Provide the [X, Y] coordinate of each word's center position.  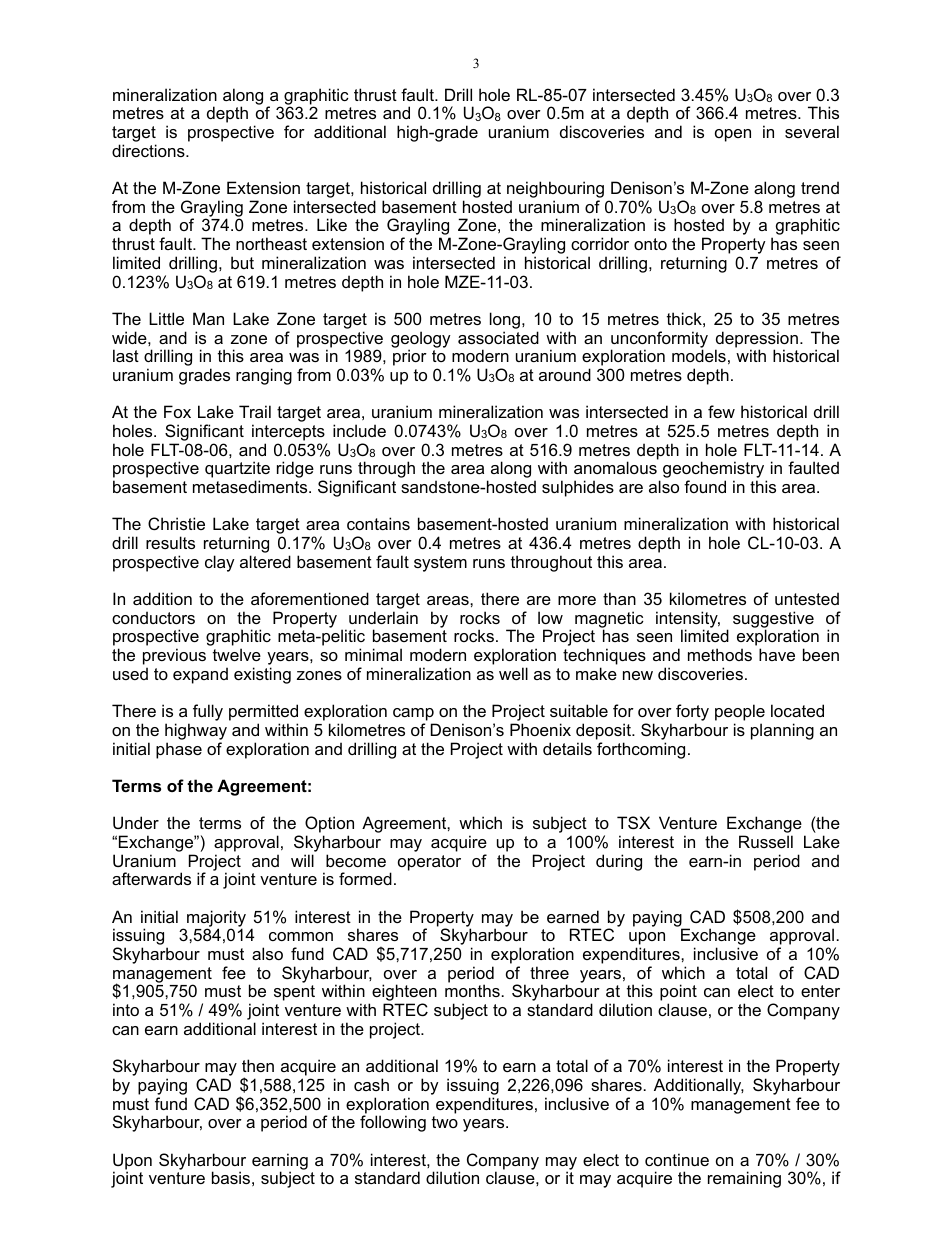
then [258, 1065]
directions [149, 150]
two [445, 1122]
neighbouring [555, 191]
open [733, 135]
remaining [744, 1179]
